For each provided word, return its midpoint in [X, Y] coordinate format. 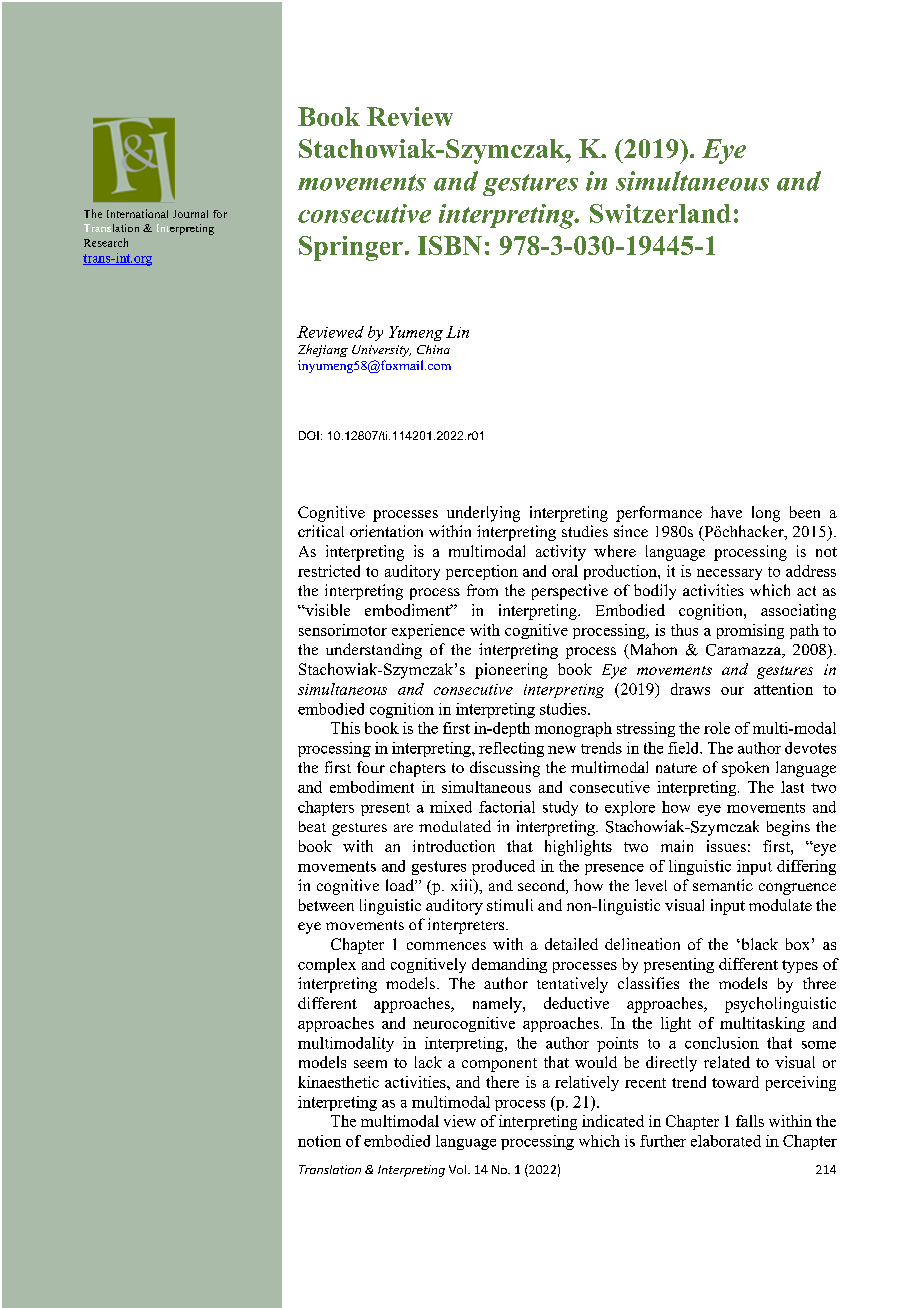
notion [319, 1141]
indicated [613, 1121]
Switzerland [660, 213]
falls [750, 1121]
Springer [351, 248]
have [726, 512]
